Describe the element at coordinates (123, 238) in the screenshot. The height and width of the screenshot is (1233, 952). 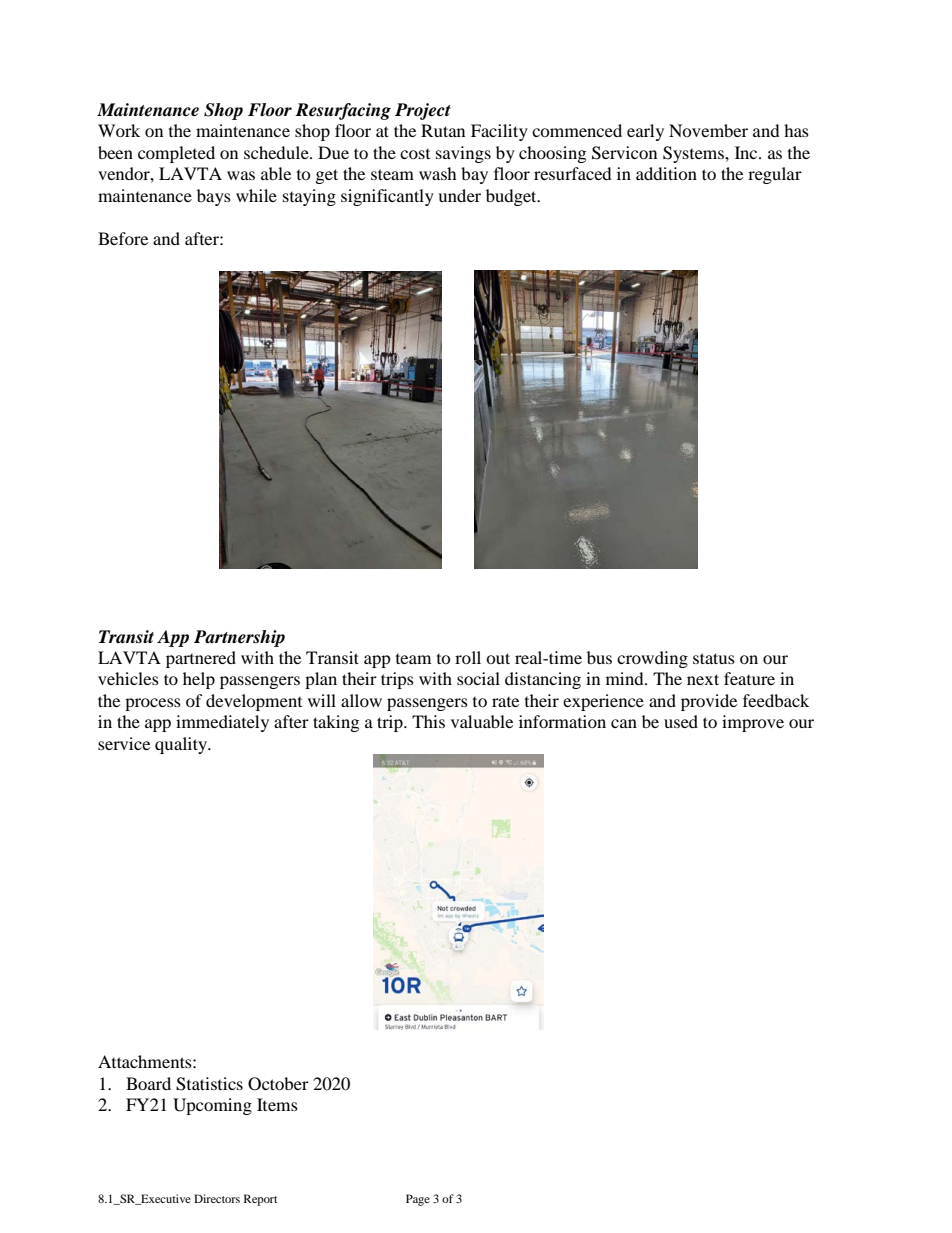
I see `Before` at that location.
